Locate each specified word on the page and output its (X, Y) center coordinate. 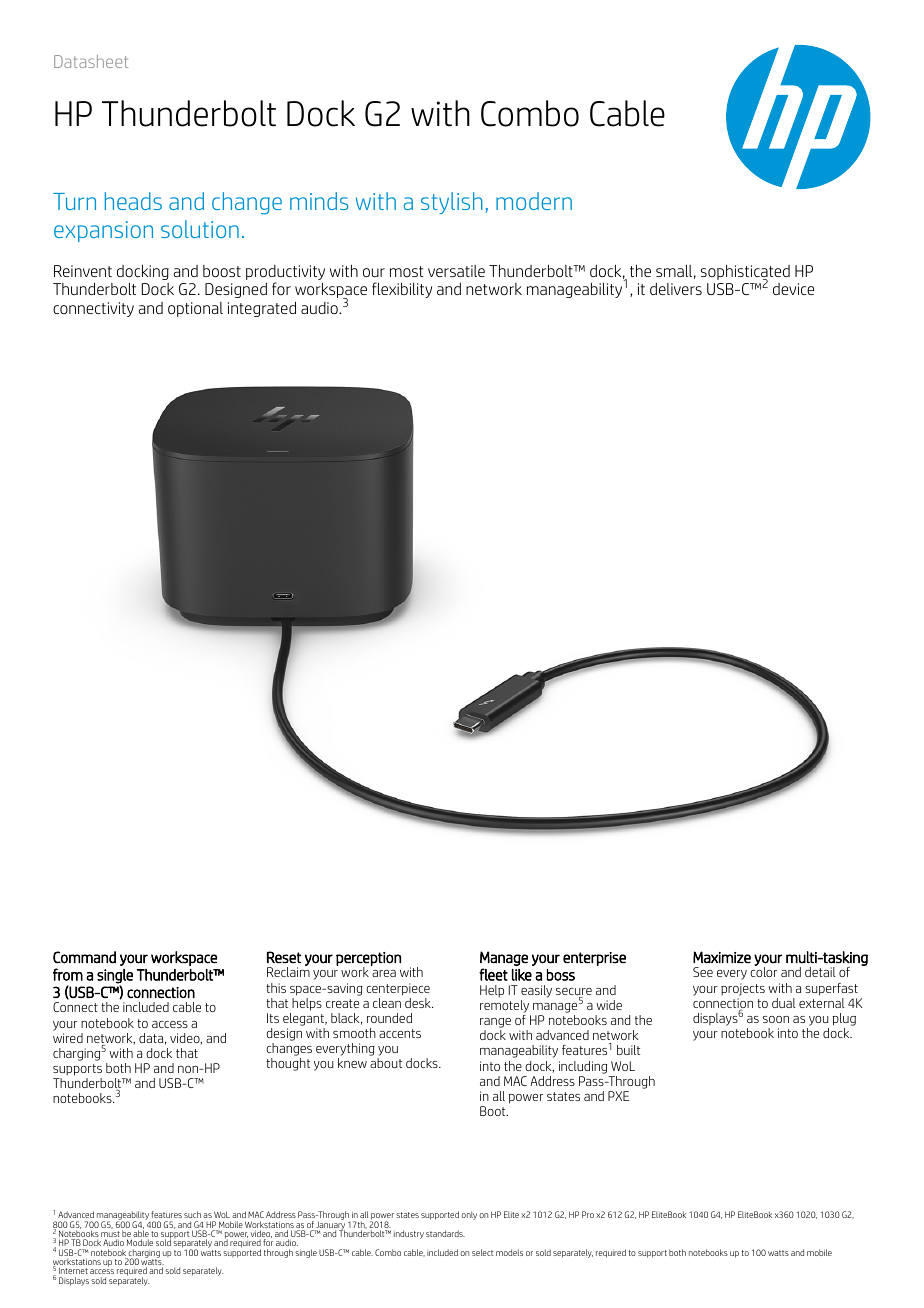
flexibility (402, 290)
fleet (493, 974)
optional (195, 309)
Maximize (722, 957)
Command (84, 957)
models (509, 1252)
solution (200, 229)
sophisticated (745, 273)
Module (140, 1242)
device (793, 289)
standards (445, 1233)
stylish (452, 203)
